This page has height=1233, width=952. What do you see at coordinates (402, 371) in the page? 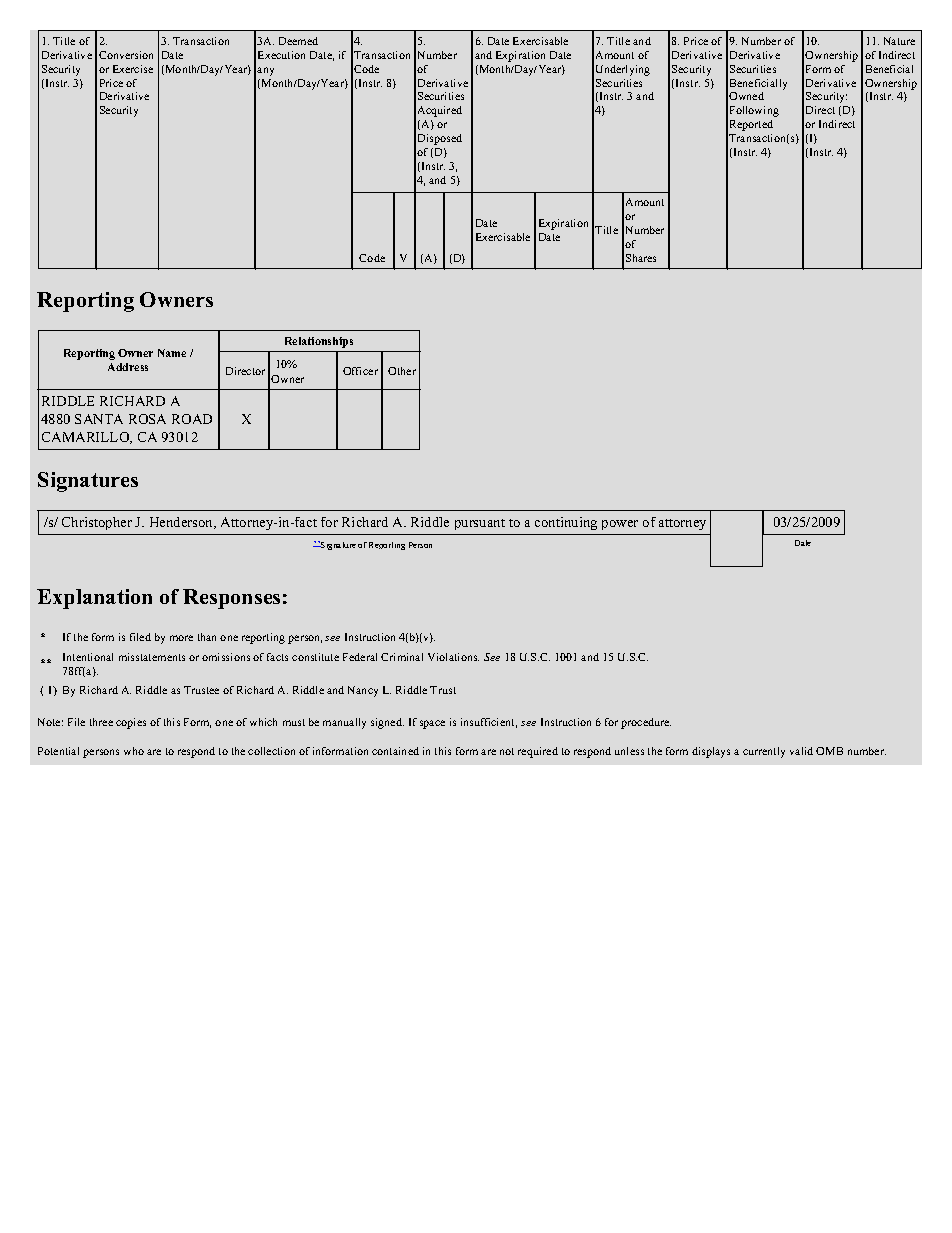
I see `Other` at bounding box center [402, 371].
